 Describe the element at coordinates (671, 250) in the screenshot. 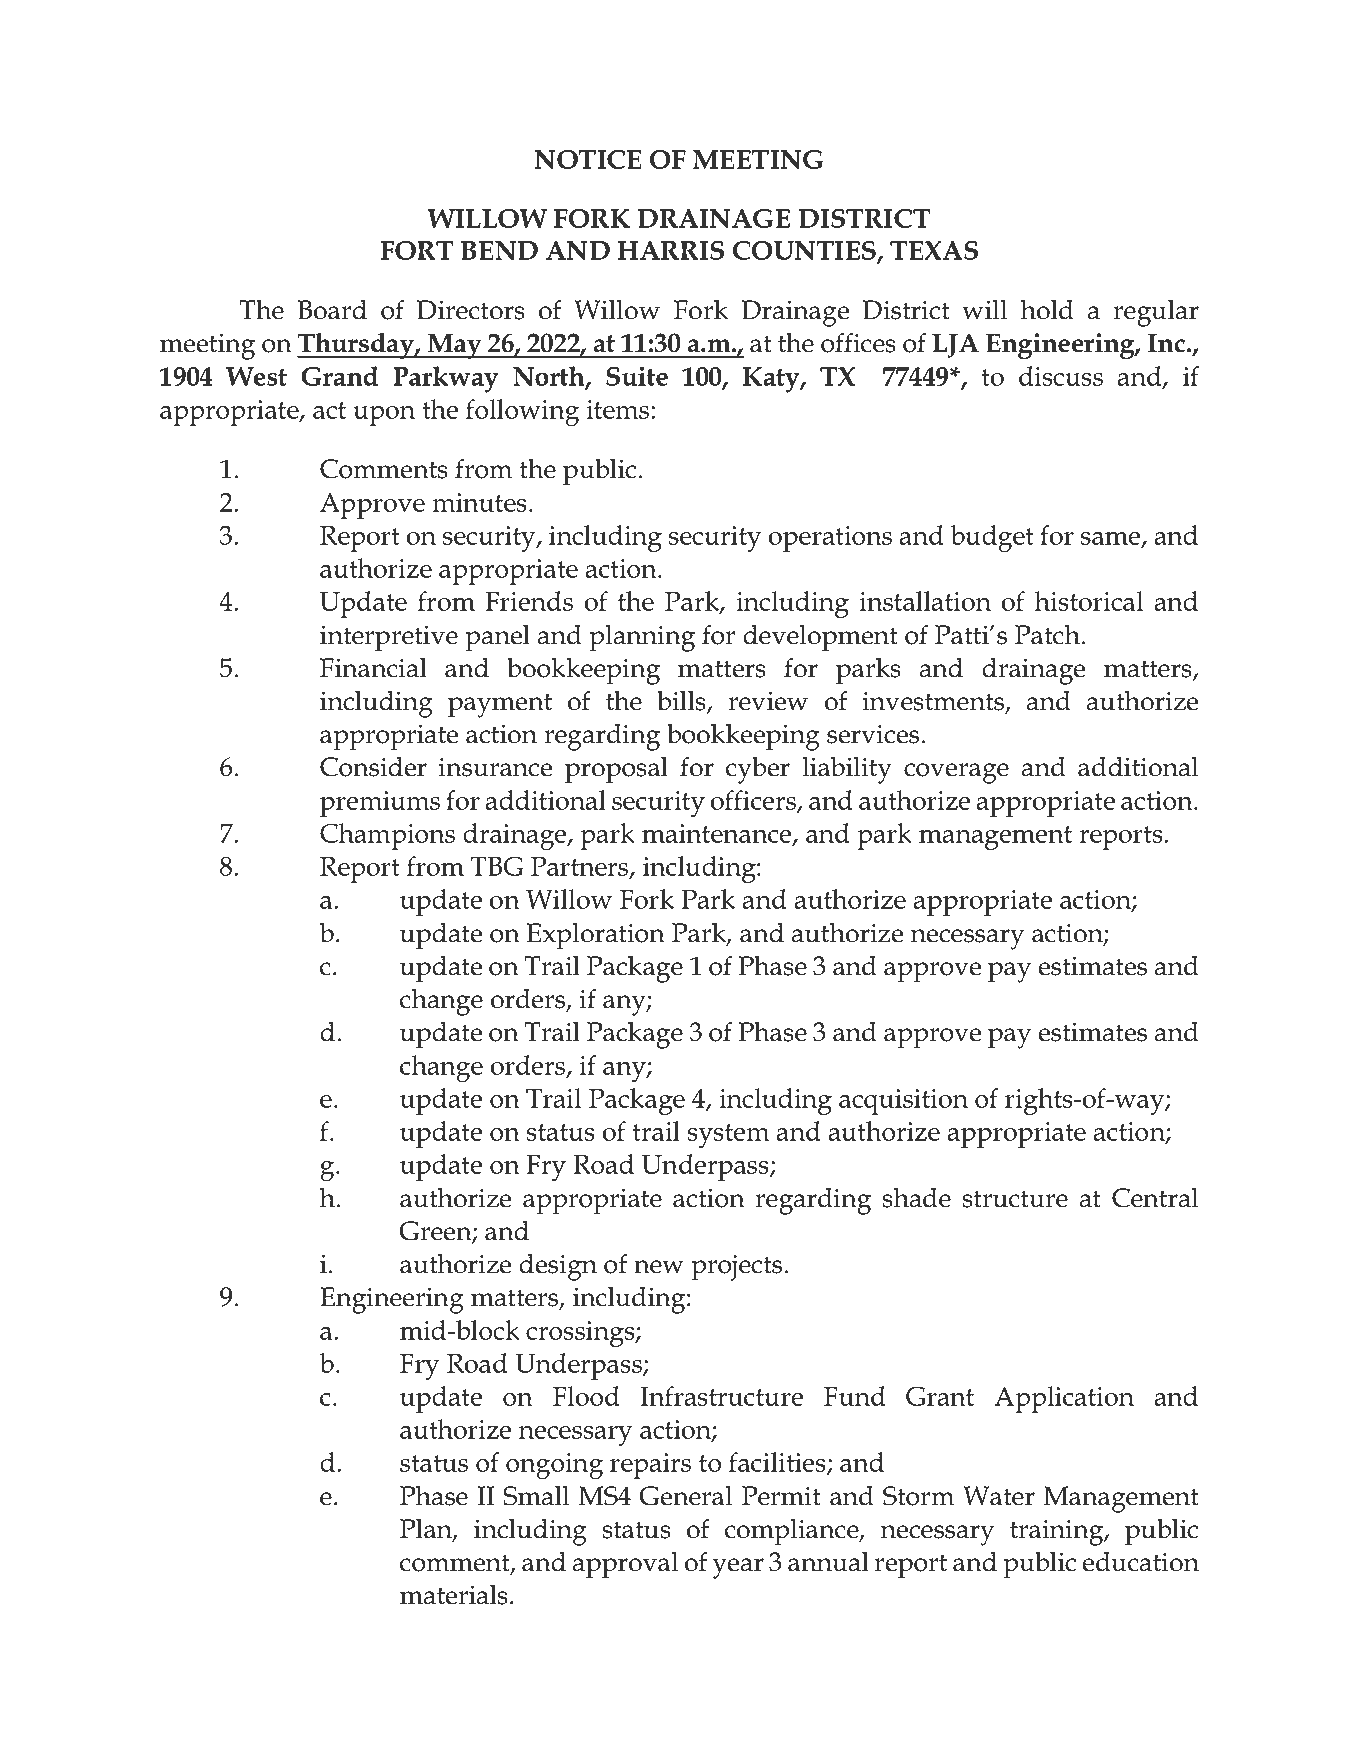

I see `HARRIS` at that location.
